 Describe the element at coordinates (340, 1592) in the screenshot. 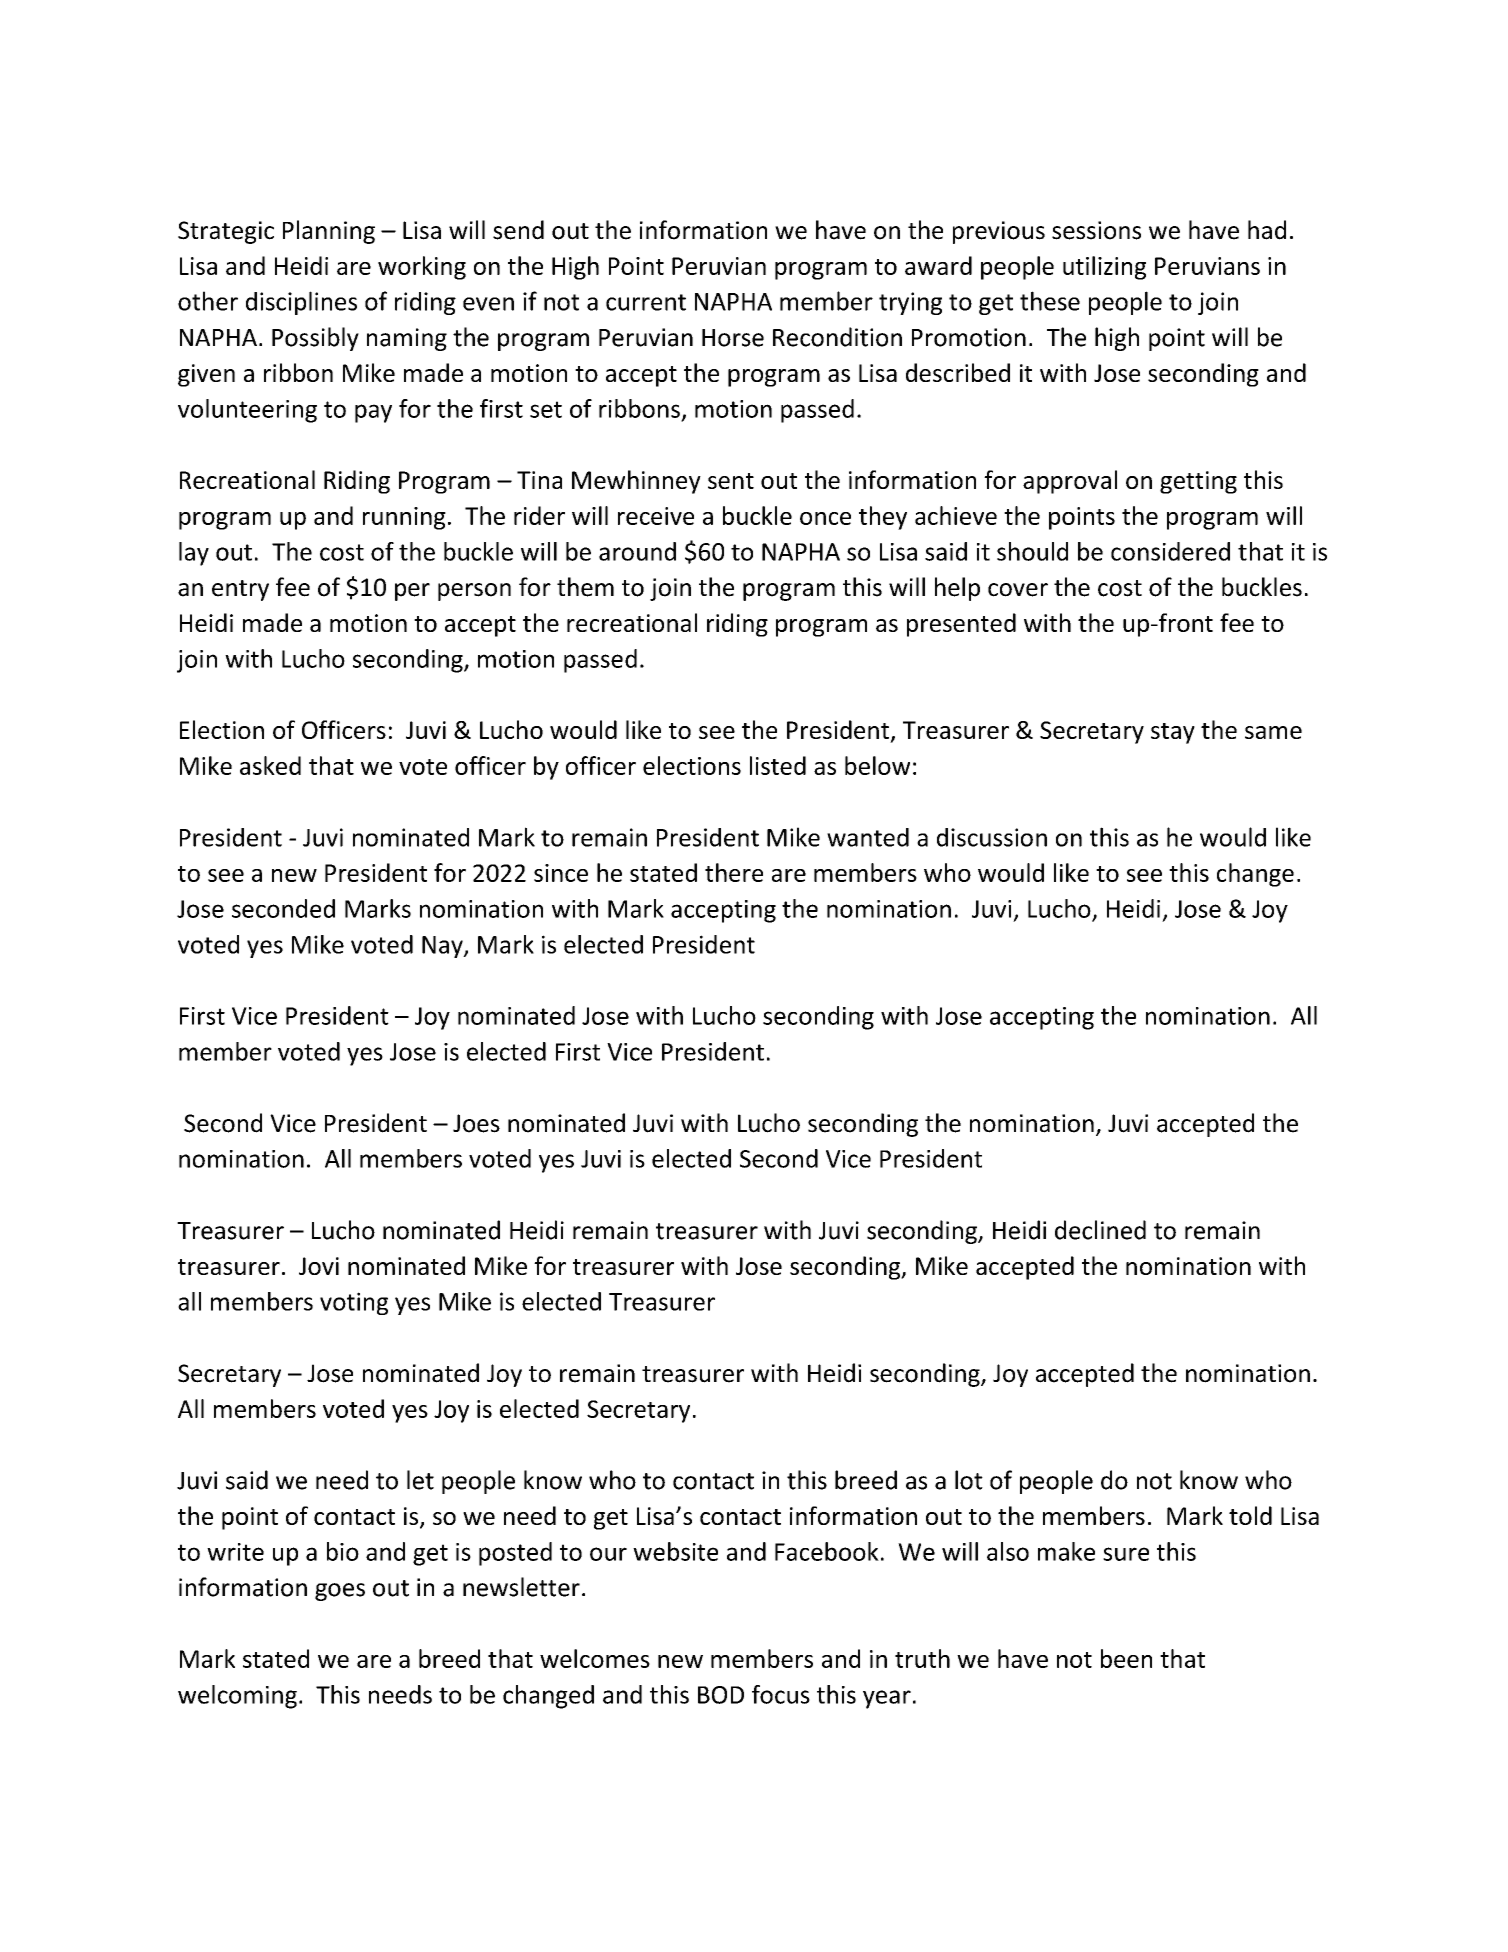

I see `goes` at that location.
